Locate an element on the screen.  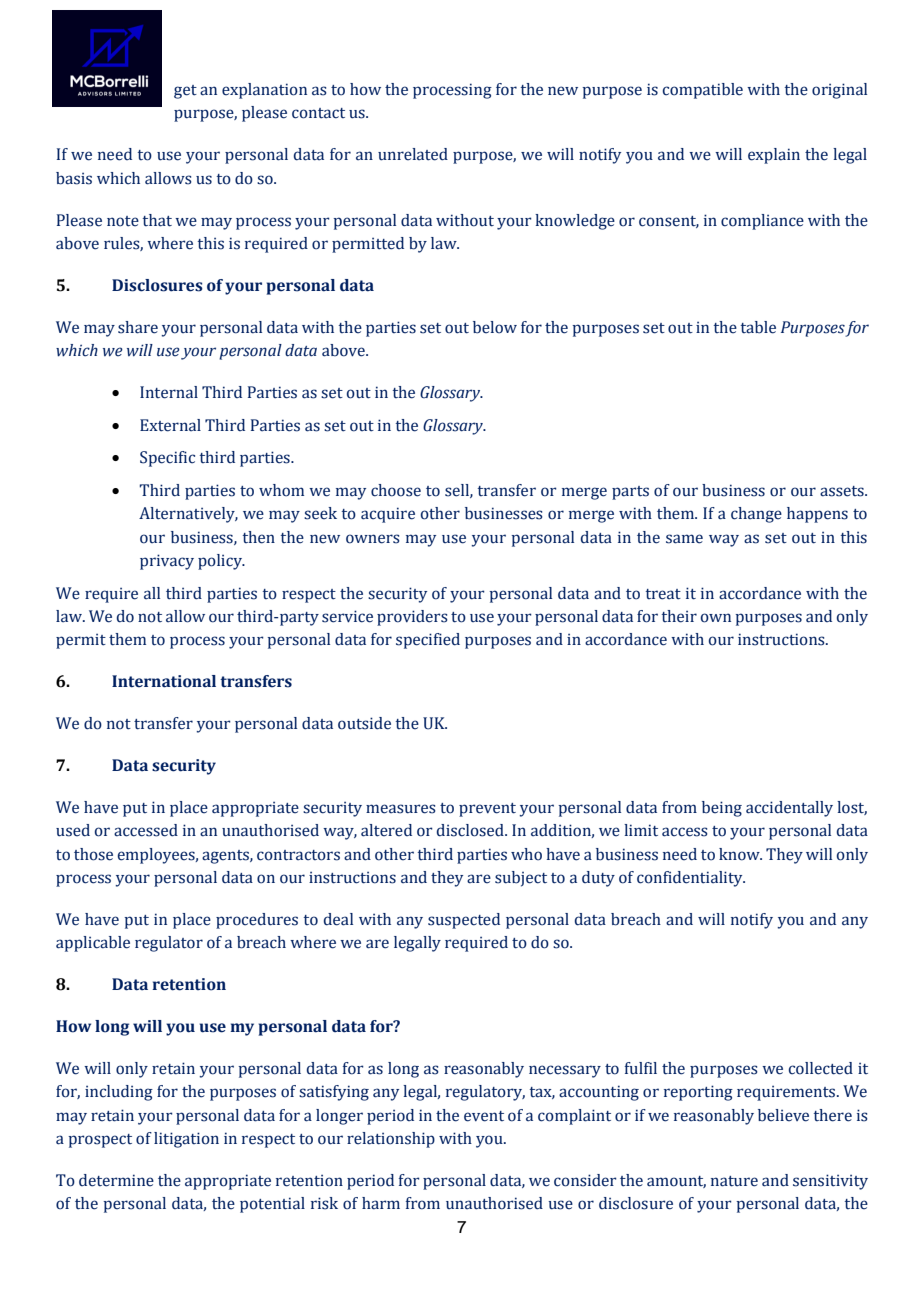
their is located at coordinates (679, 616).
